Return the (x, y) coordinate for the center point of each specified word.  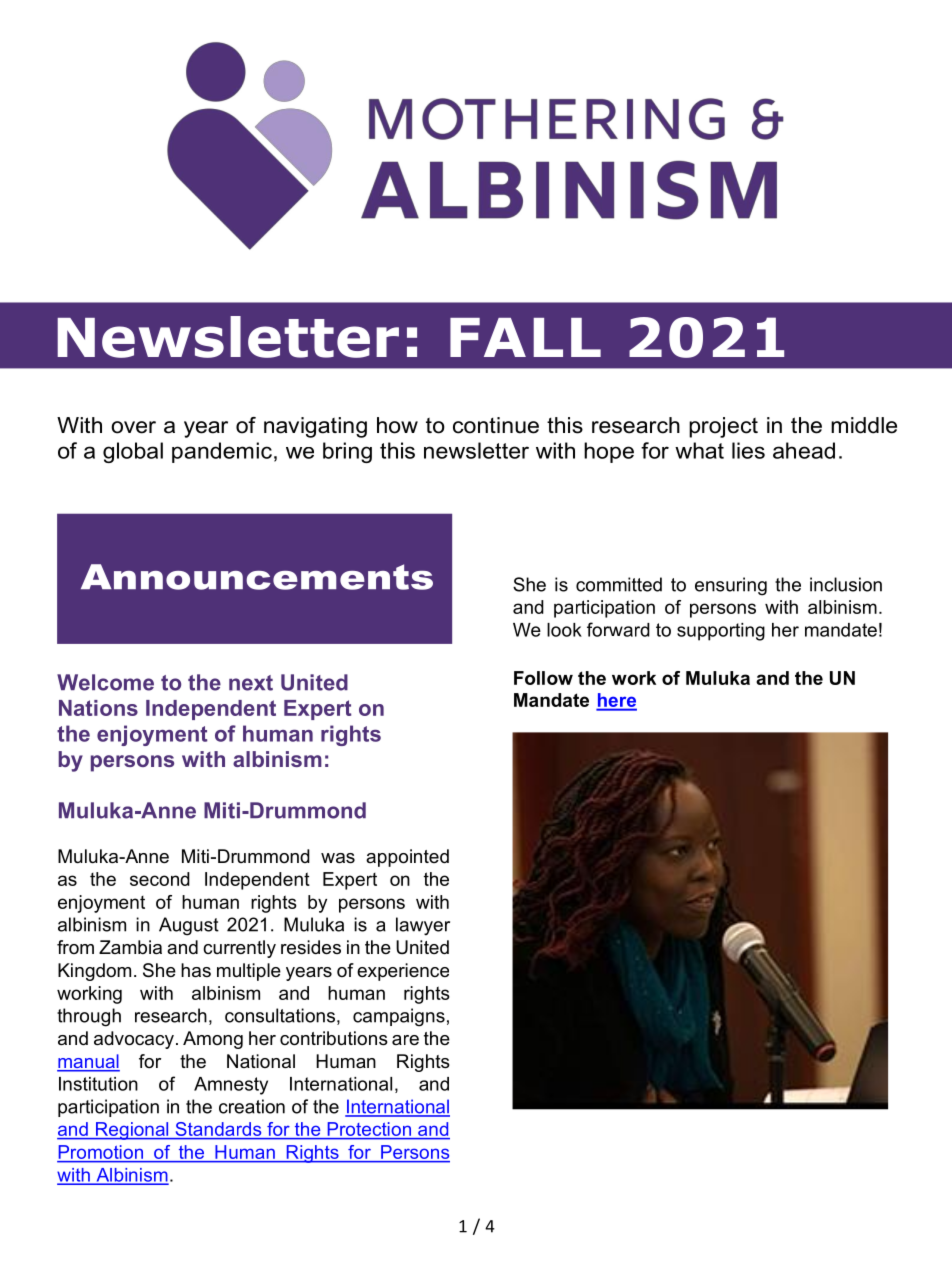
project (723, 427)
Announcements (257, 577)
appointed (407, 858)
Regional (132, 1131)
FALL (525, 337)
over (133, 427)
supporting (721, 632)
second (160, 879)
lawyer (423, 926)
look (564, 630)
